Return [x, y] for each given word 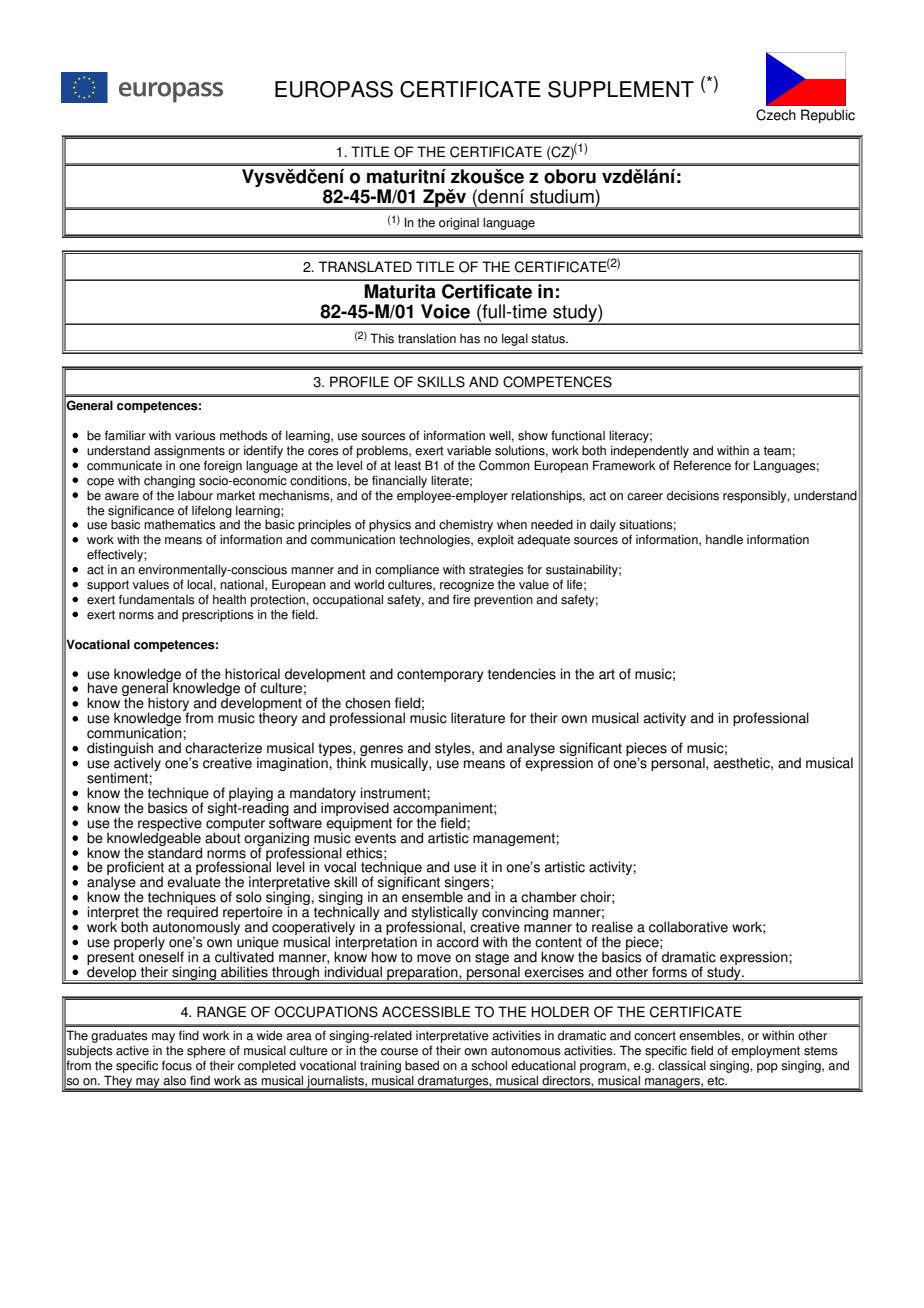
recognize [467, 585]
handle [724, 539]
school [489, 1065]
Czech [776, 115]
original [459, 223]
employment [765, 1051]
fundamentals [157, 599]
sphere [206, 1052]
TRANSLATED [365, 267]
